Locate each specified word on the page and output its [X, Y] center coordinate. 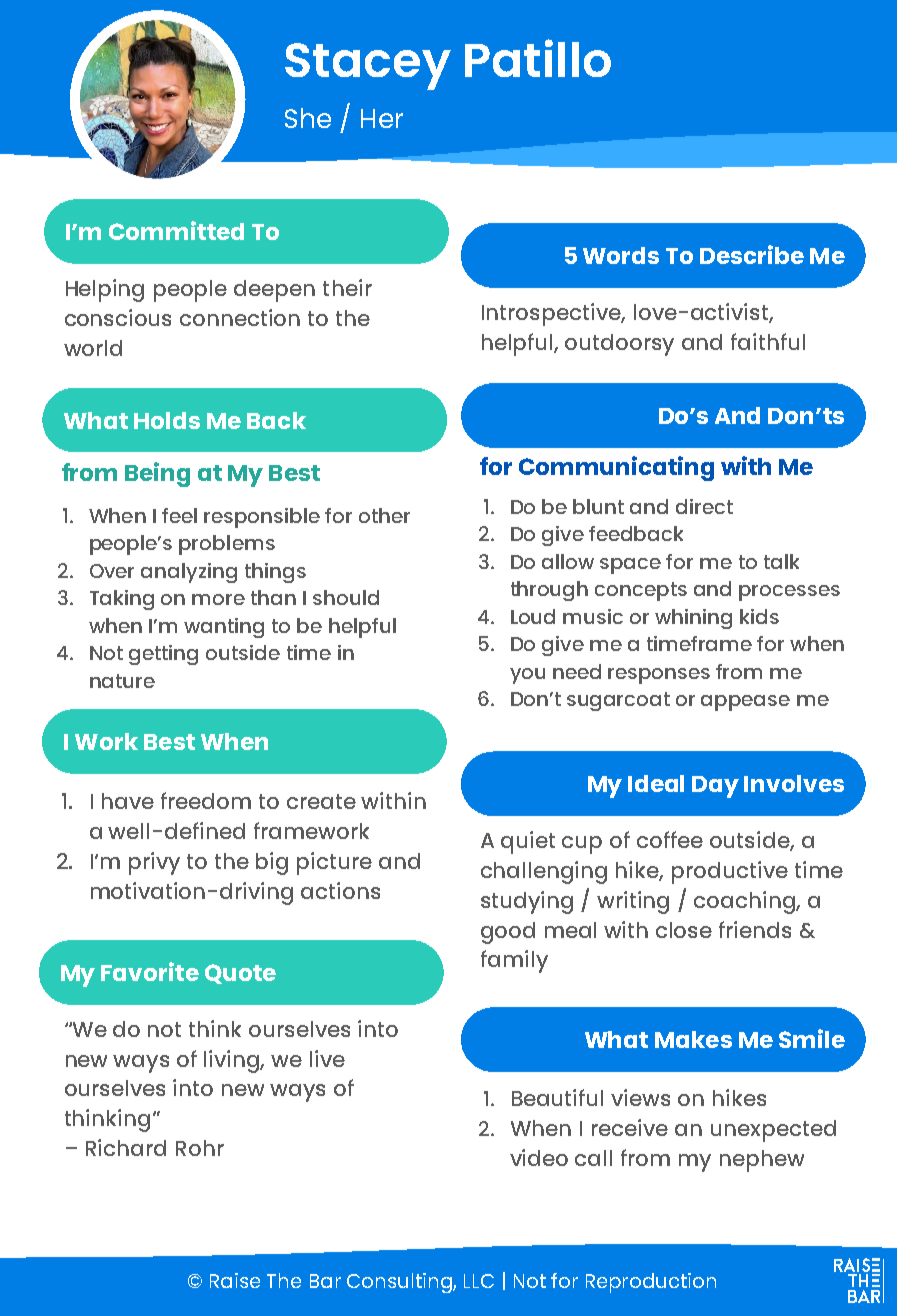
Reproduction [651, 1283]
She [308, 118]
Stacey [368, 66]
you [527, 676]
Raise [235, 1280]
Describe [752, 254]
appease [745, 703]
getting [163, 655]
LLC [479, 1281]
